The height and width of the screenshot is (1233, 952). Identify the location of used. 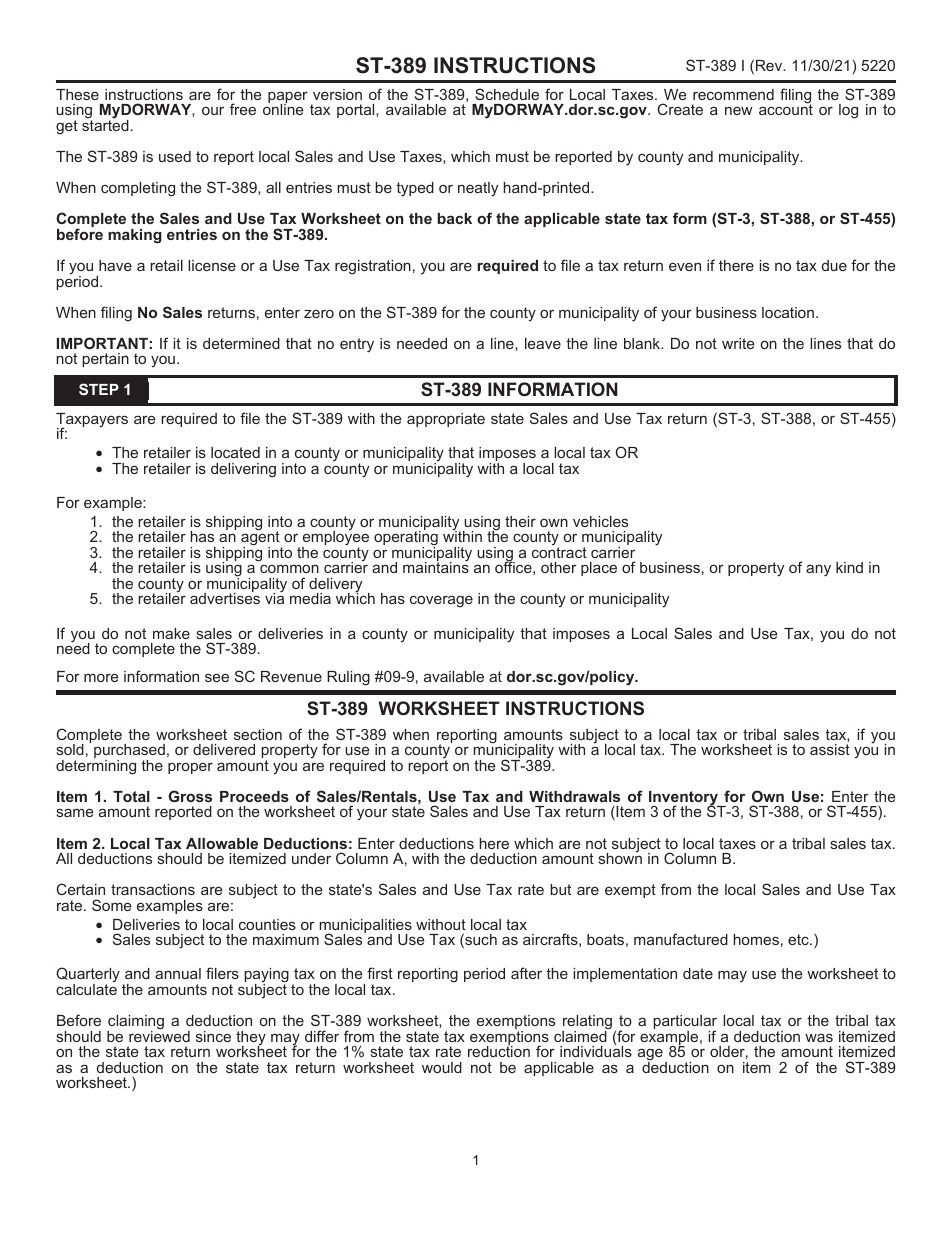
(175, 156).
